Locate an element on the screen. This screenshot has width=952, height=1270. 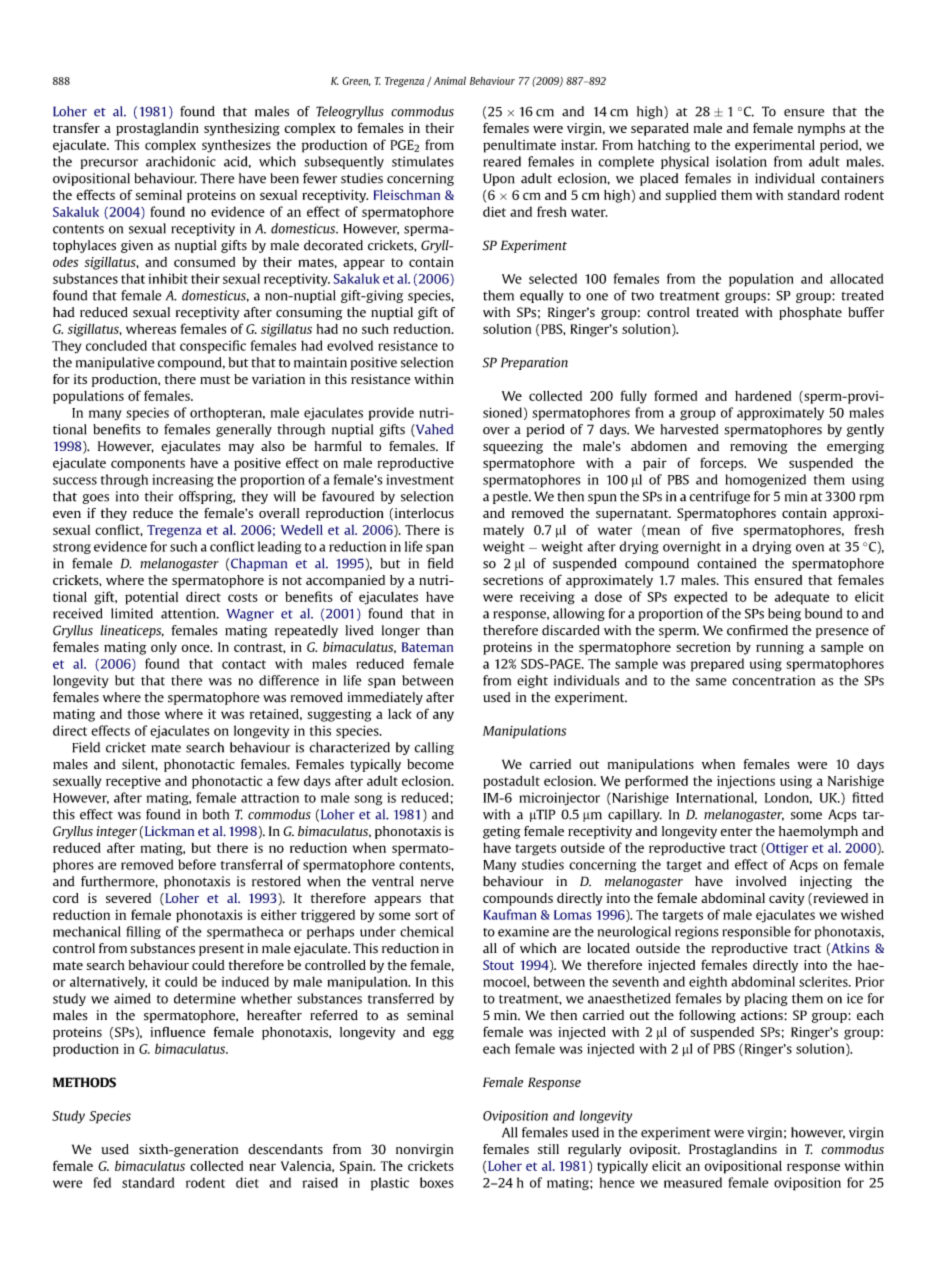
boxes is located at coordinates (437, 1182).
